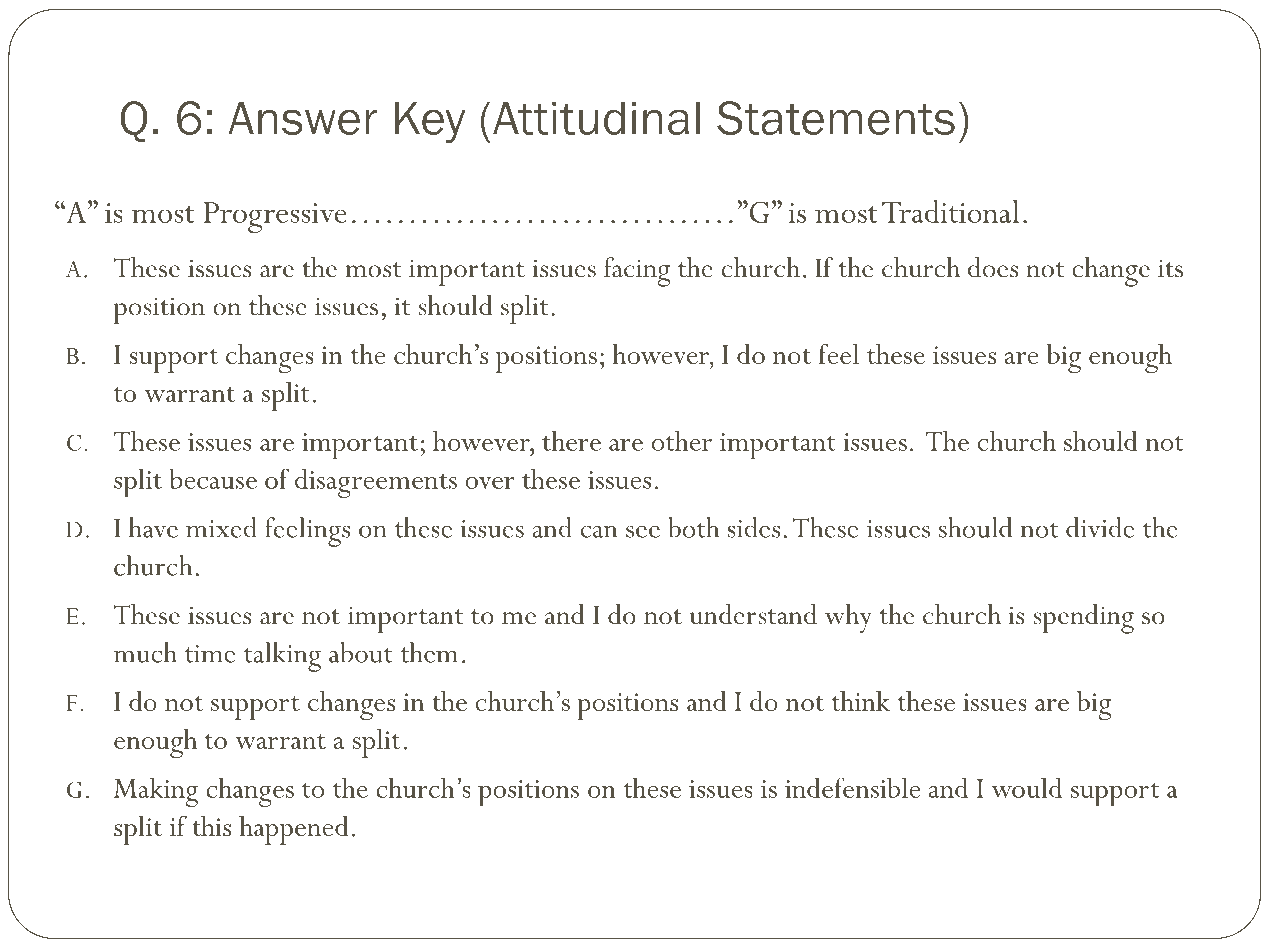 The height and width of the screenshot is (952, 1270). What do you see at coordinates (294, 830) in the screenshot?
I see `happened` at bounding box center [294, 830].
